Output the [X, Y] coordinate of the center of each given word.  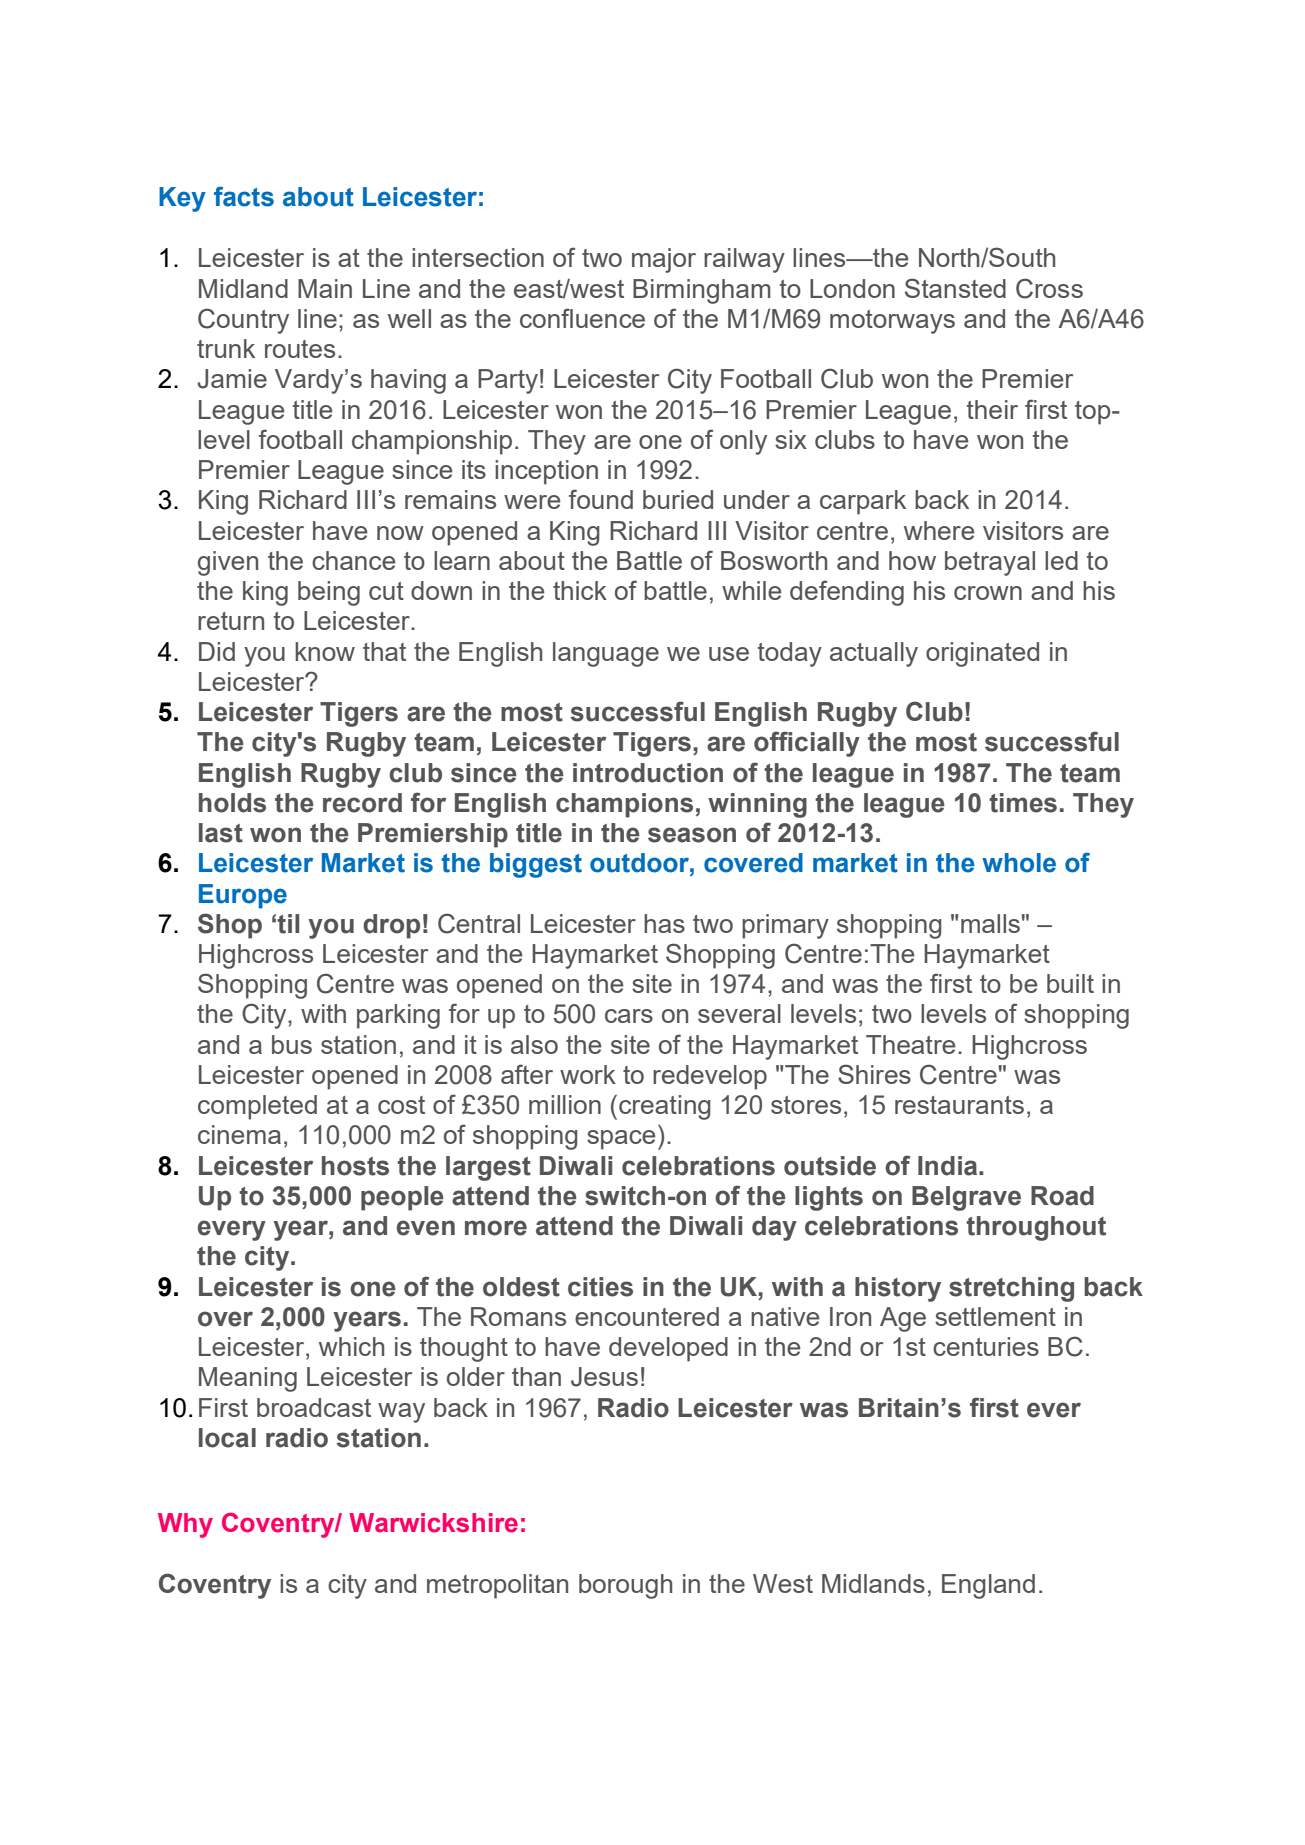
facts [244, 197]
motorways [892, 322]
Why [185, 1525]
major [664, 260]
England [988, 1586]
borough [625, 1586]
